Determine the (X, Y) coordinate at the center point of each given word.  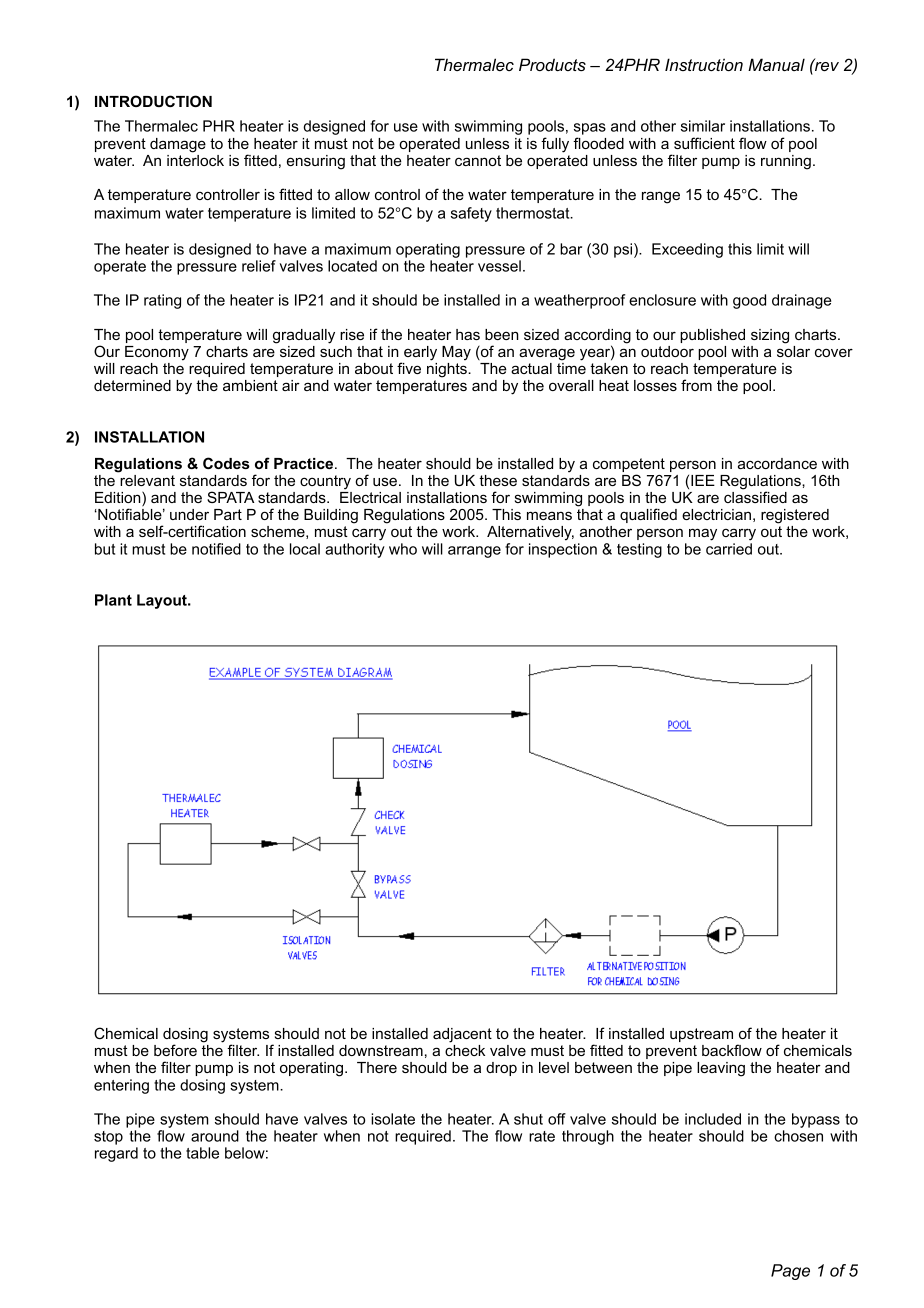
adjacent (462, 1035)
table (202, 1153)
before (175, 1050)
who (403, 549)
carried (729, 549)
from (696, 385)
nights (448, 370)
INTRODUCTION (153, 101)
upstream (701, 1035)
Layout (163, 601)
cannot (478, 160)
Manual (776, 64)
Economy (157, 353)
